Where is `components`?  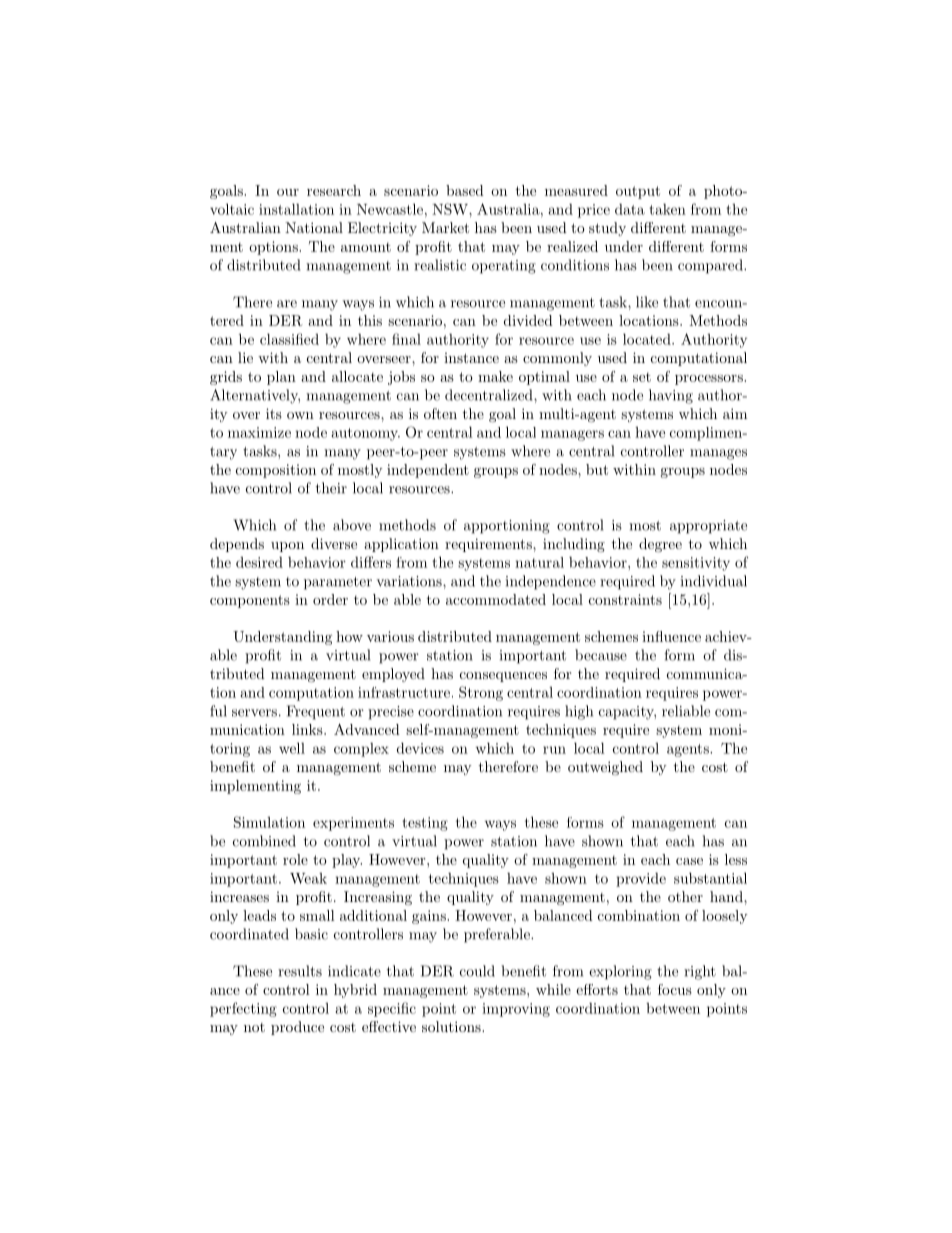 components is located at coordinates (250, 601).
